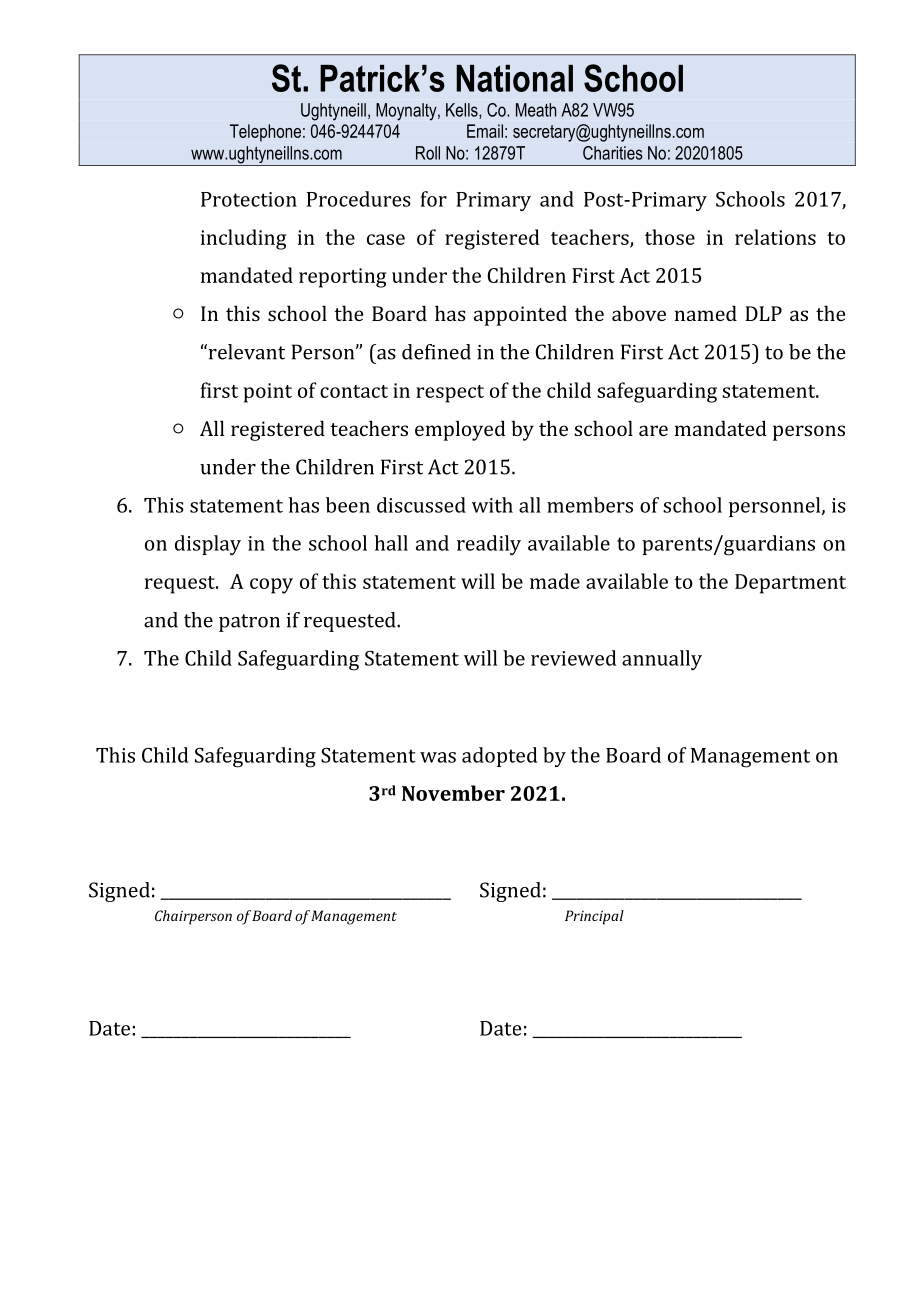 The image size is (924, 1308). I want to click on members, so click(590, 505).
